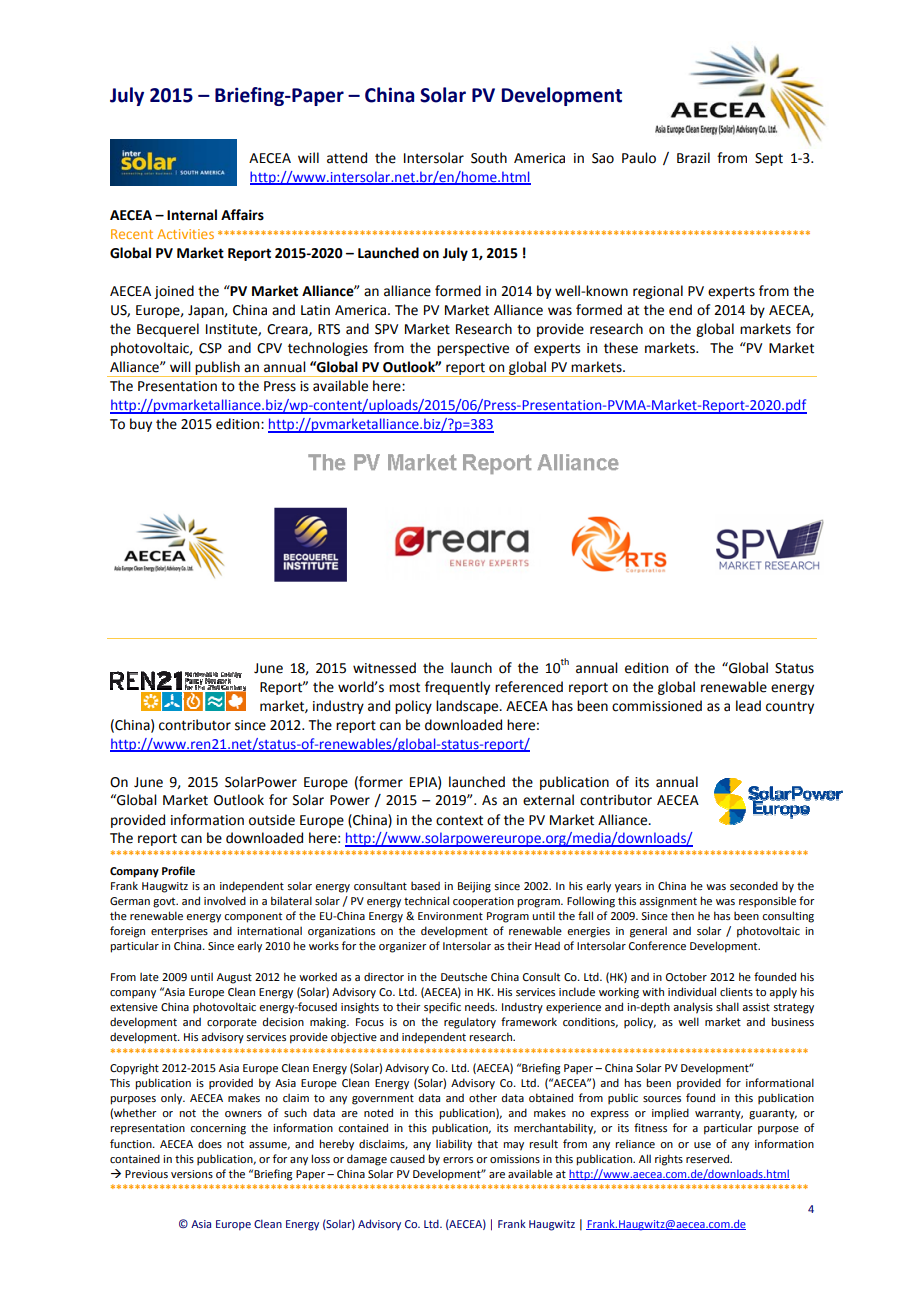  Describe the element at coordinates (192, 215) in the image. I see `Internal` at that location.
